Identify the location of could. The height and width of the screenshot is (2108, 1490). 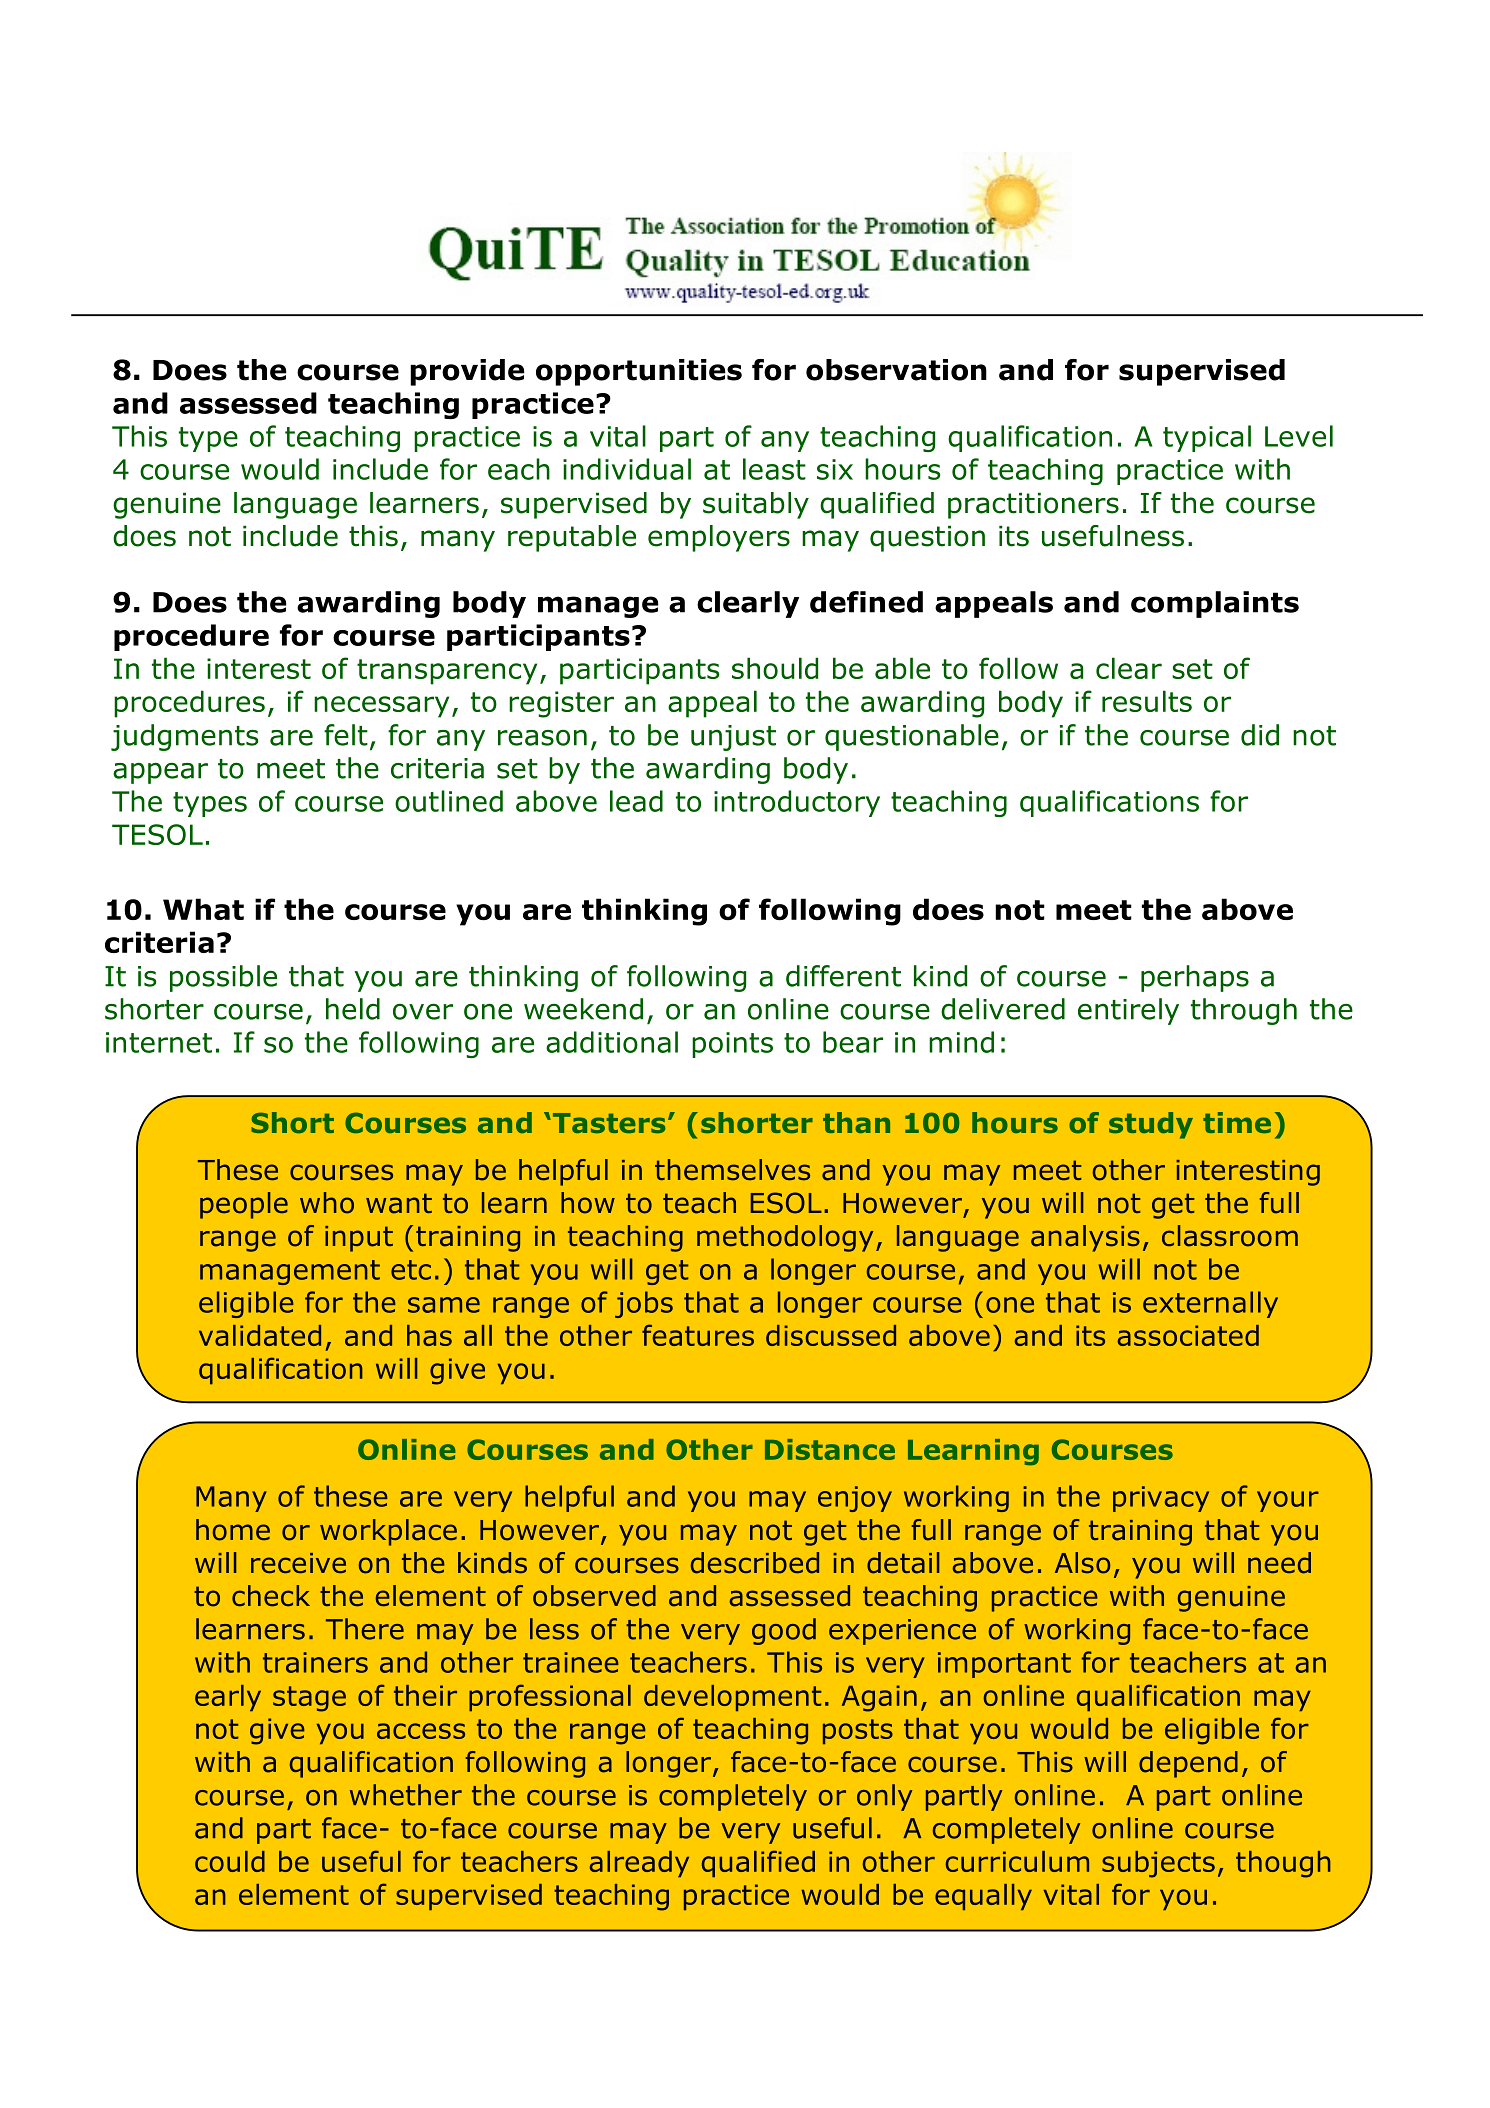
(230, 1861).
